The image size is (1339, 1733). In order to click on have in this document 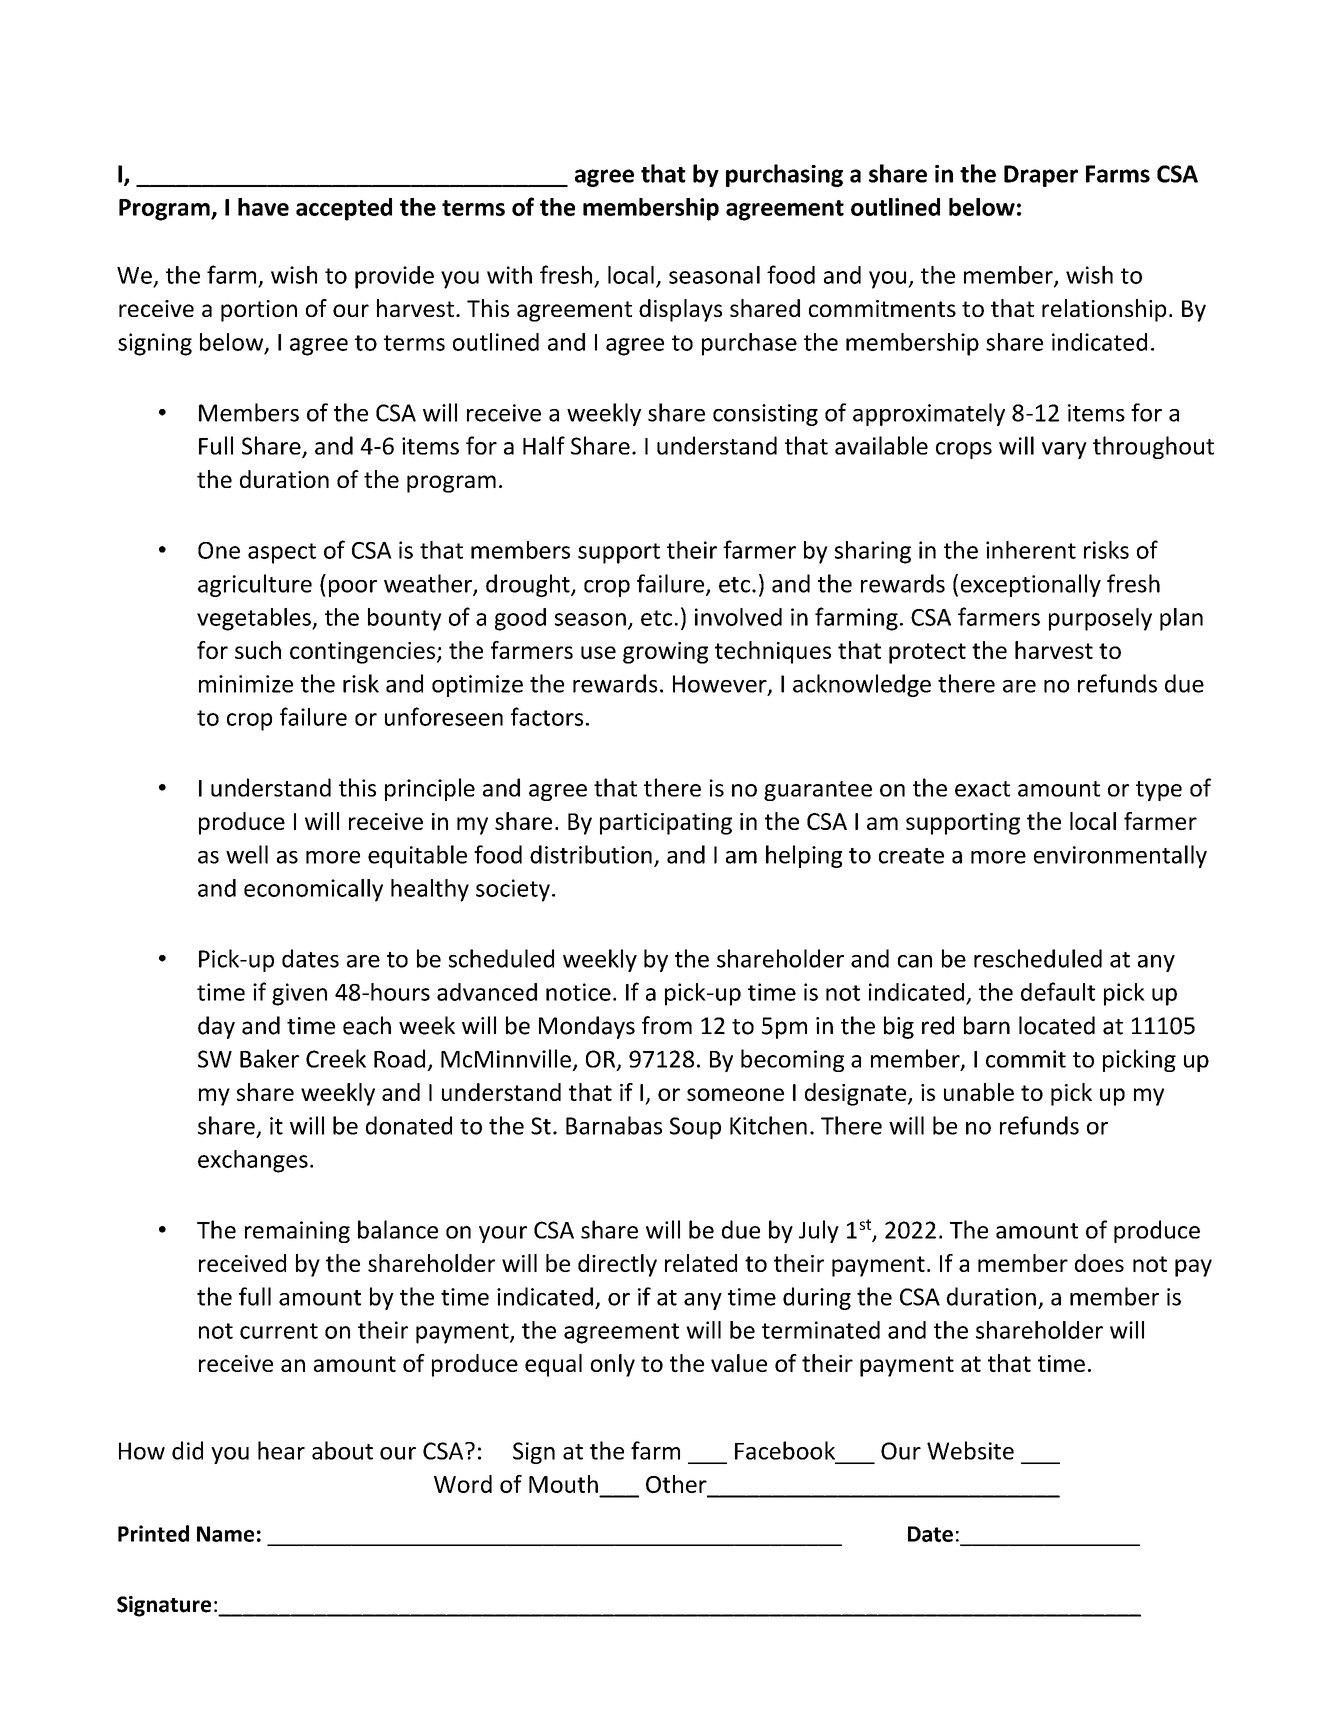, I will do `click(263, 207)`.
